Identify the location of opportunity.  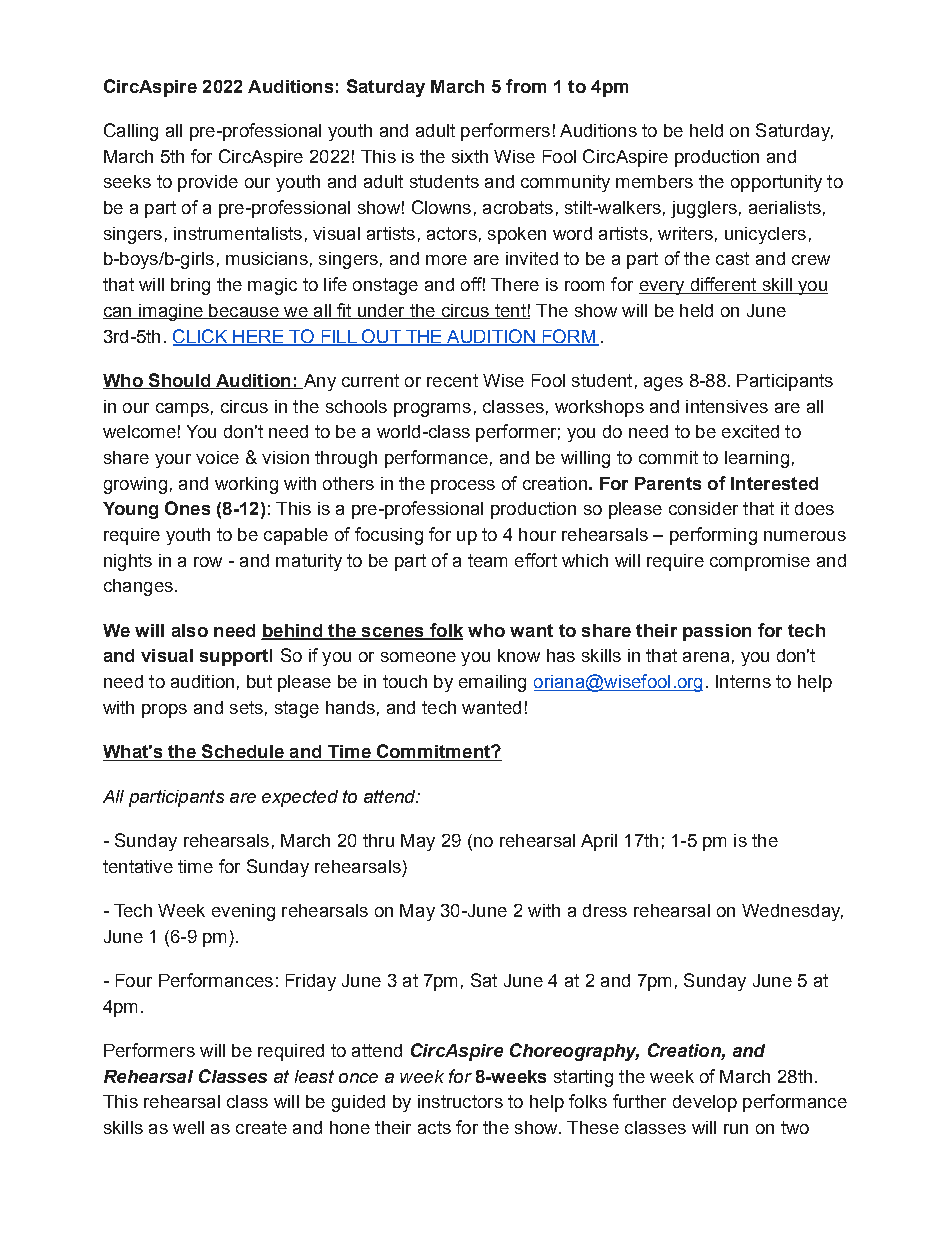
(776, 183).
